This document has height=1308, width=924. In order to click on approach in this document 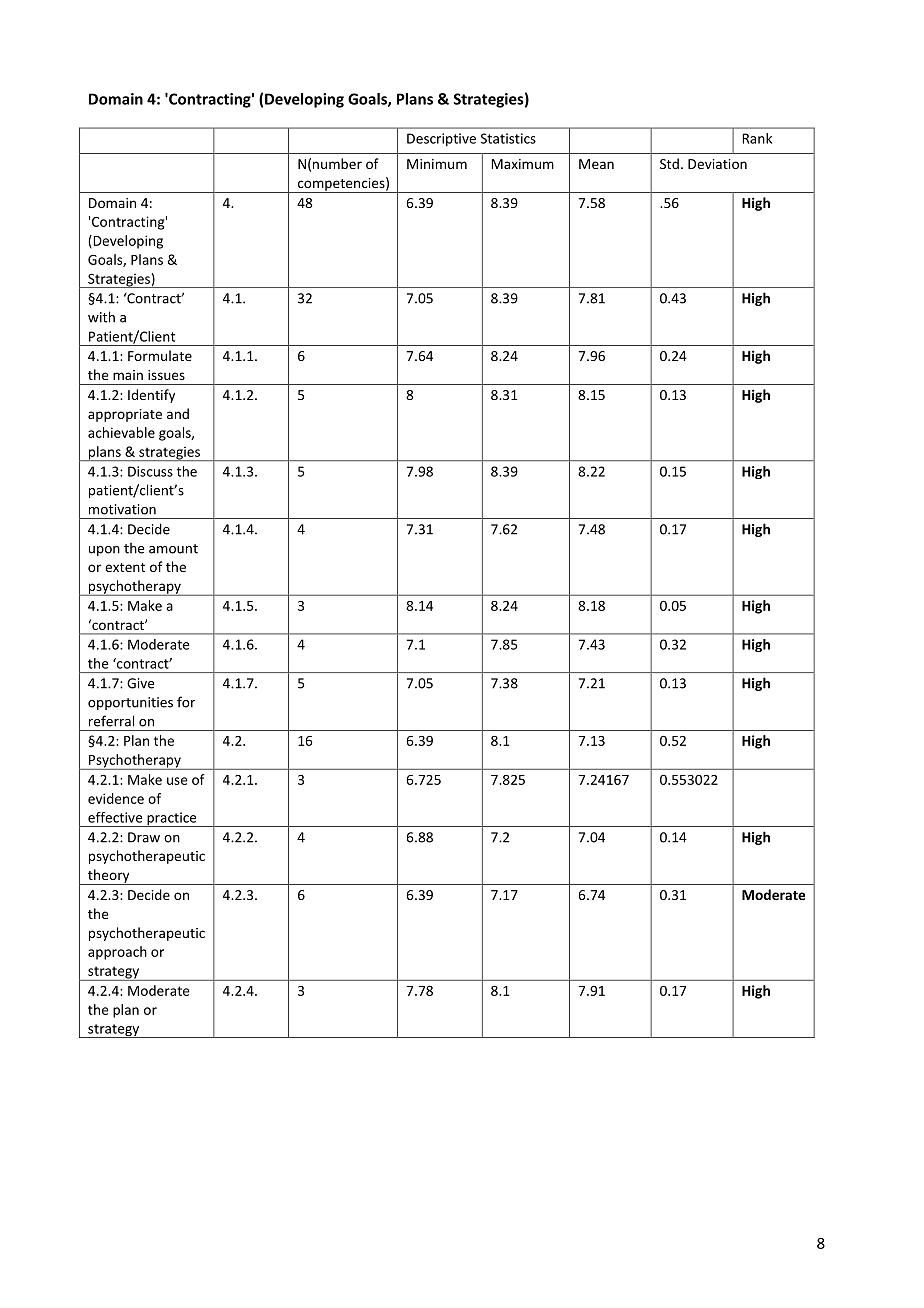, I will do `click(117, 953)`.
